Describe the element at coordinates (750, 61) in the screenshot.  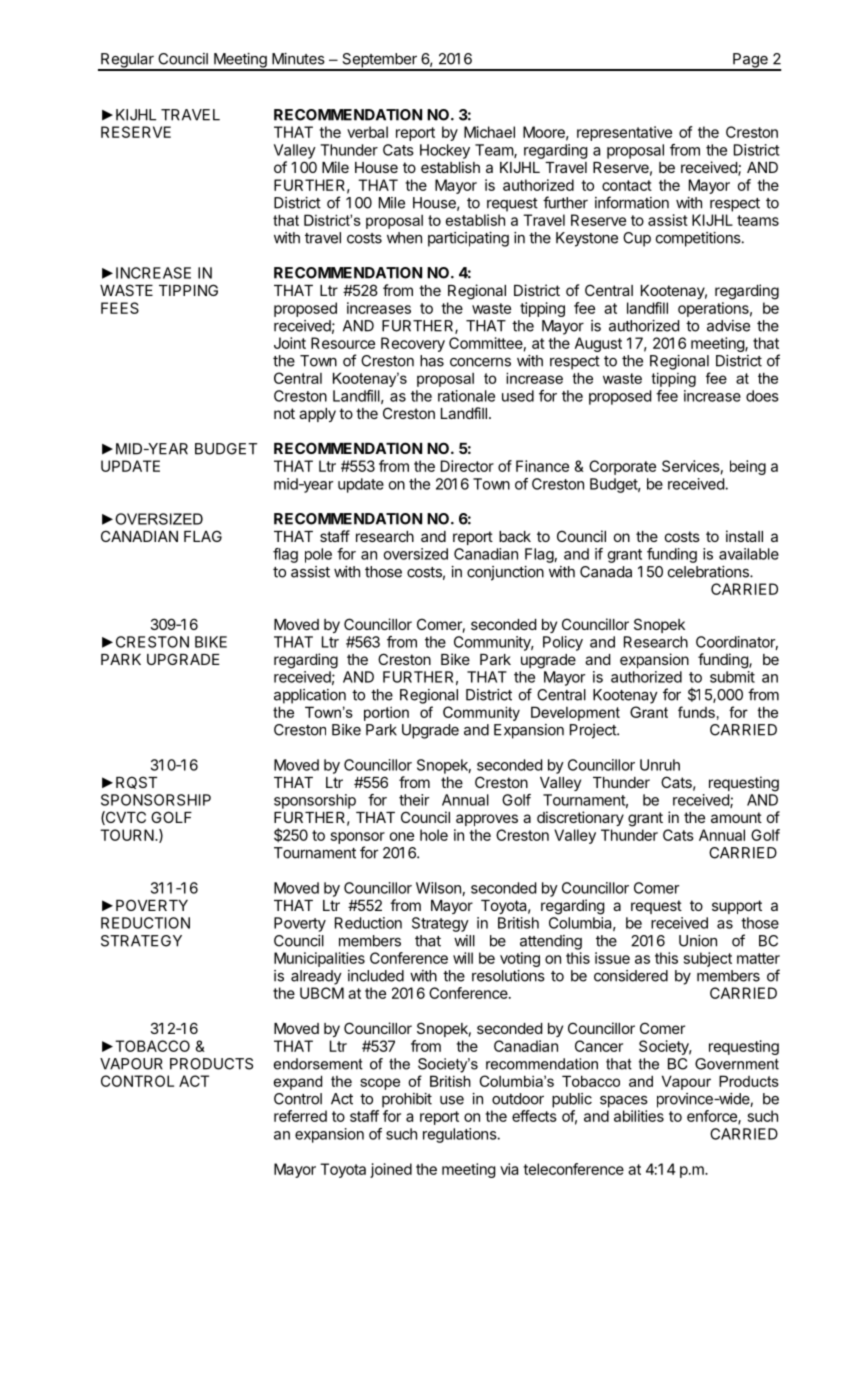
I see `Page` at that location.
